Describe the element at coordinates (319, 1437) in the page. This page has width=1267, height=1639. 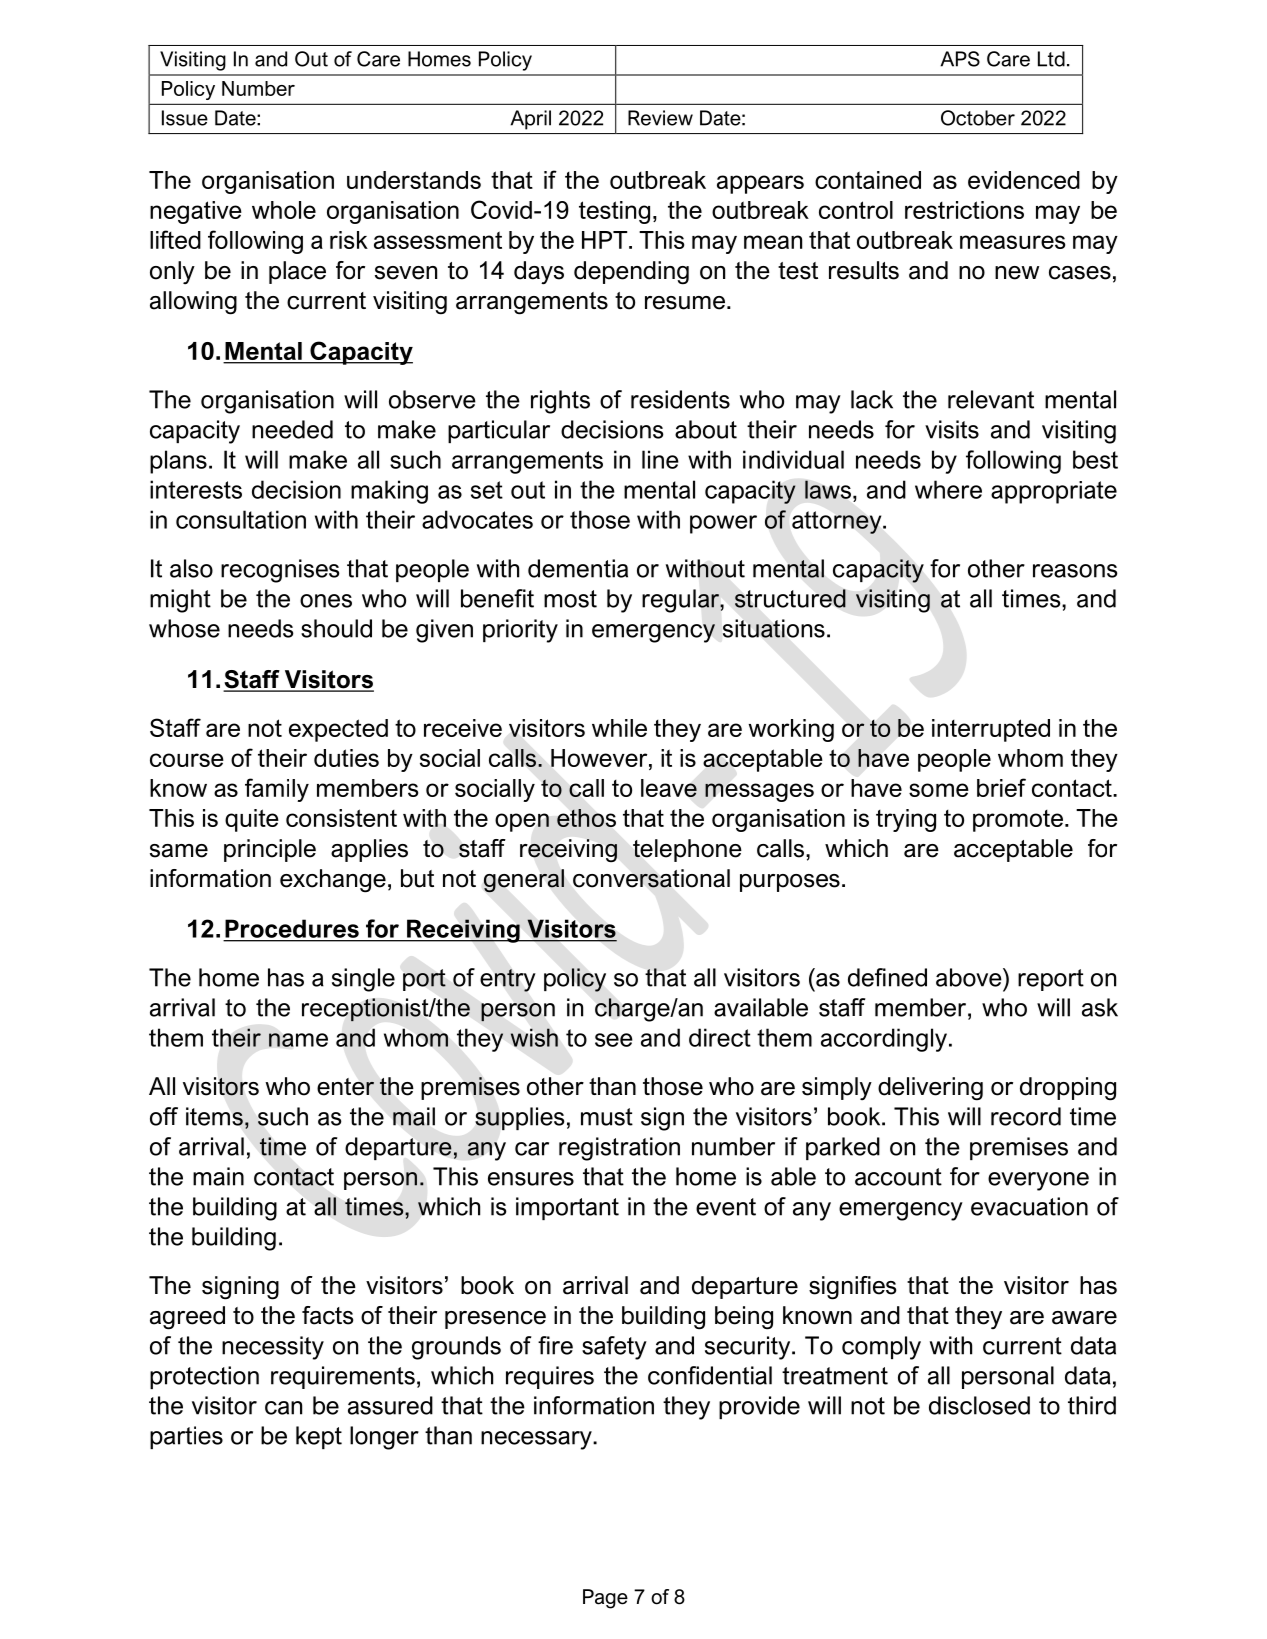
I see `kept` at that location.
